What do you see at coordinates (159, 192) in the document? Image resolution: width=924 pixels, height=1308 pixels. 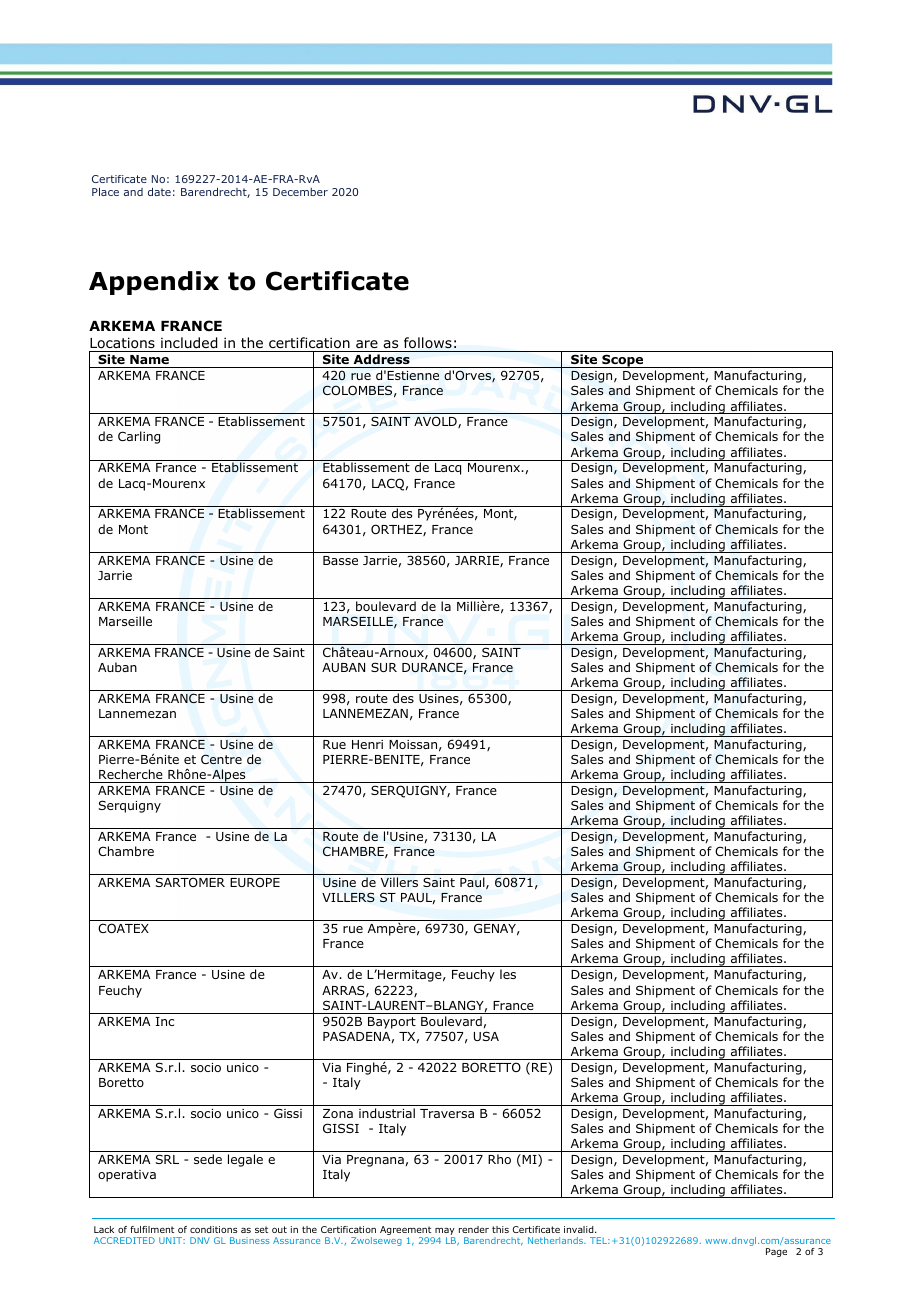 I see `date` at bounding box center [159, 192].
